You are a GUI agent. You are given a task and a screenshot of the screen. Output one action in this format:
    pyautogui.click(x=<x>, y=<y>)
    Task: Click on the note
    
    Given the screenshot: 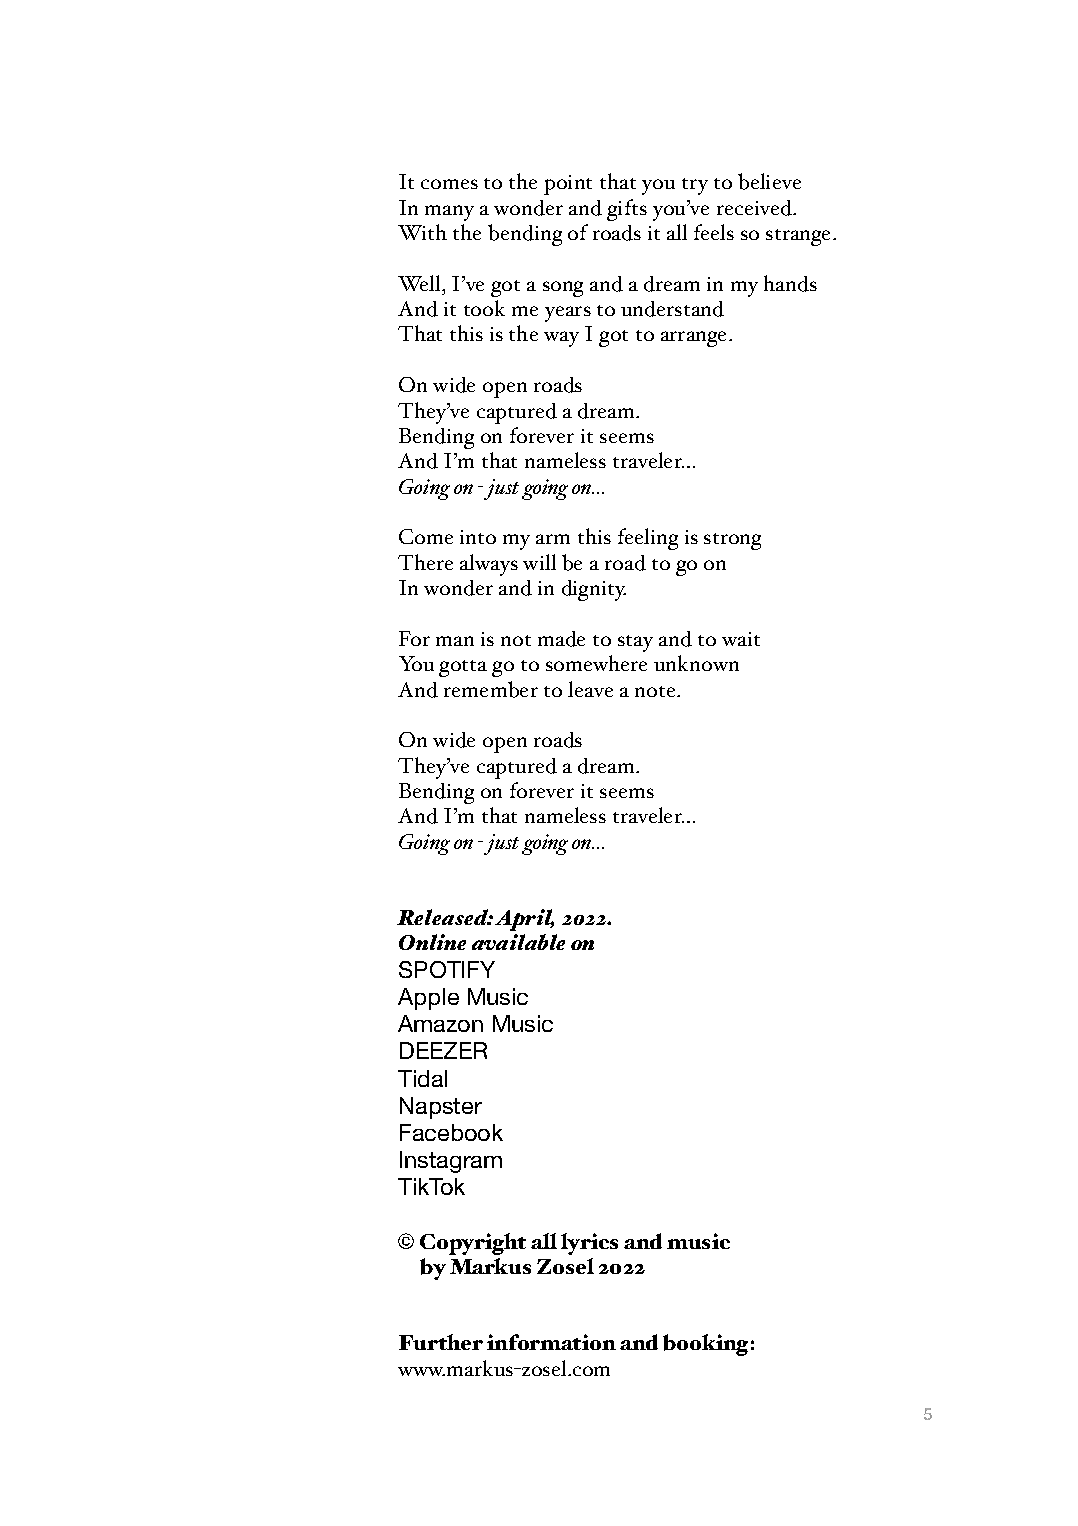 What is the action you would take?
    pyautogui.click(x=656, y=691)
